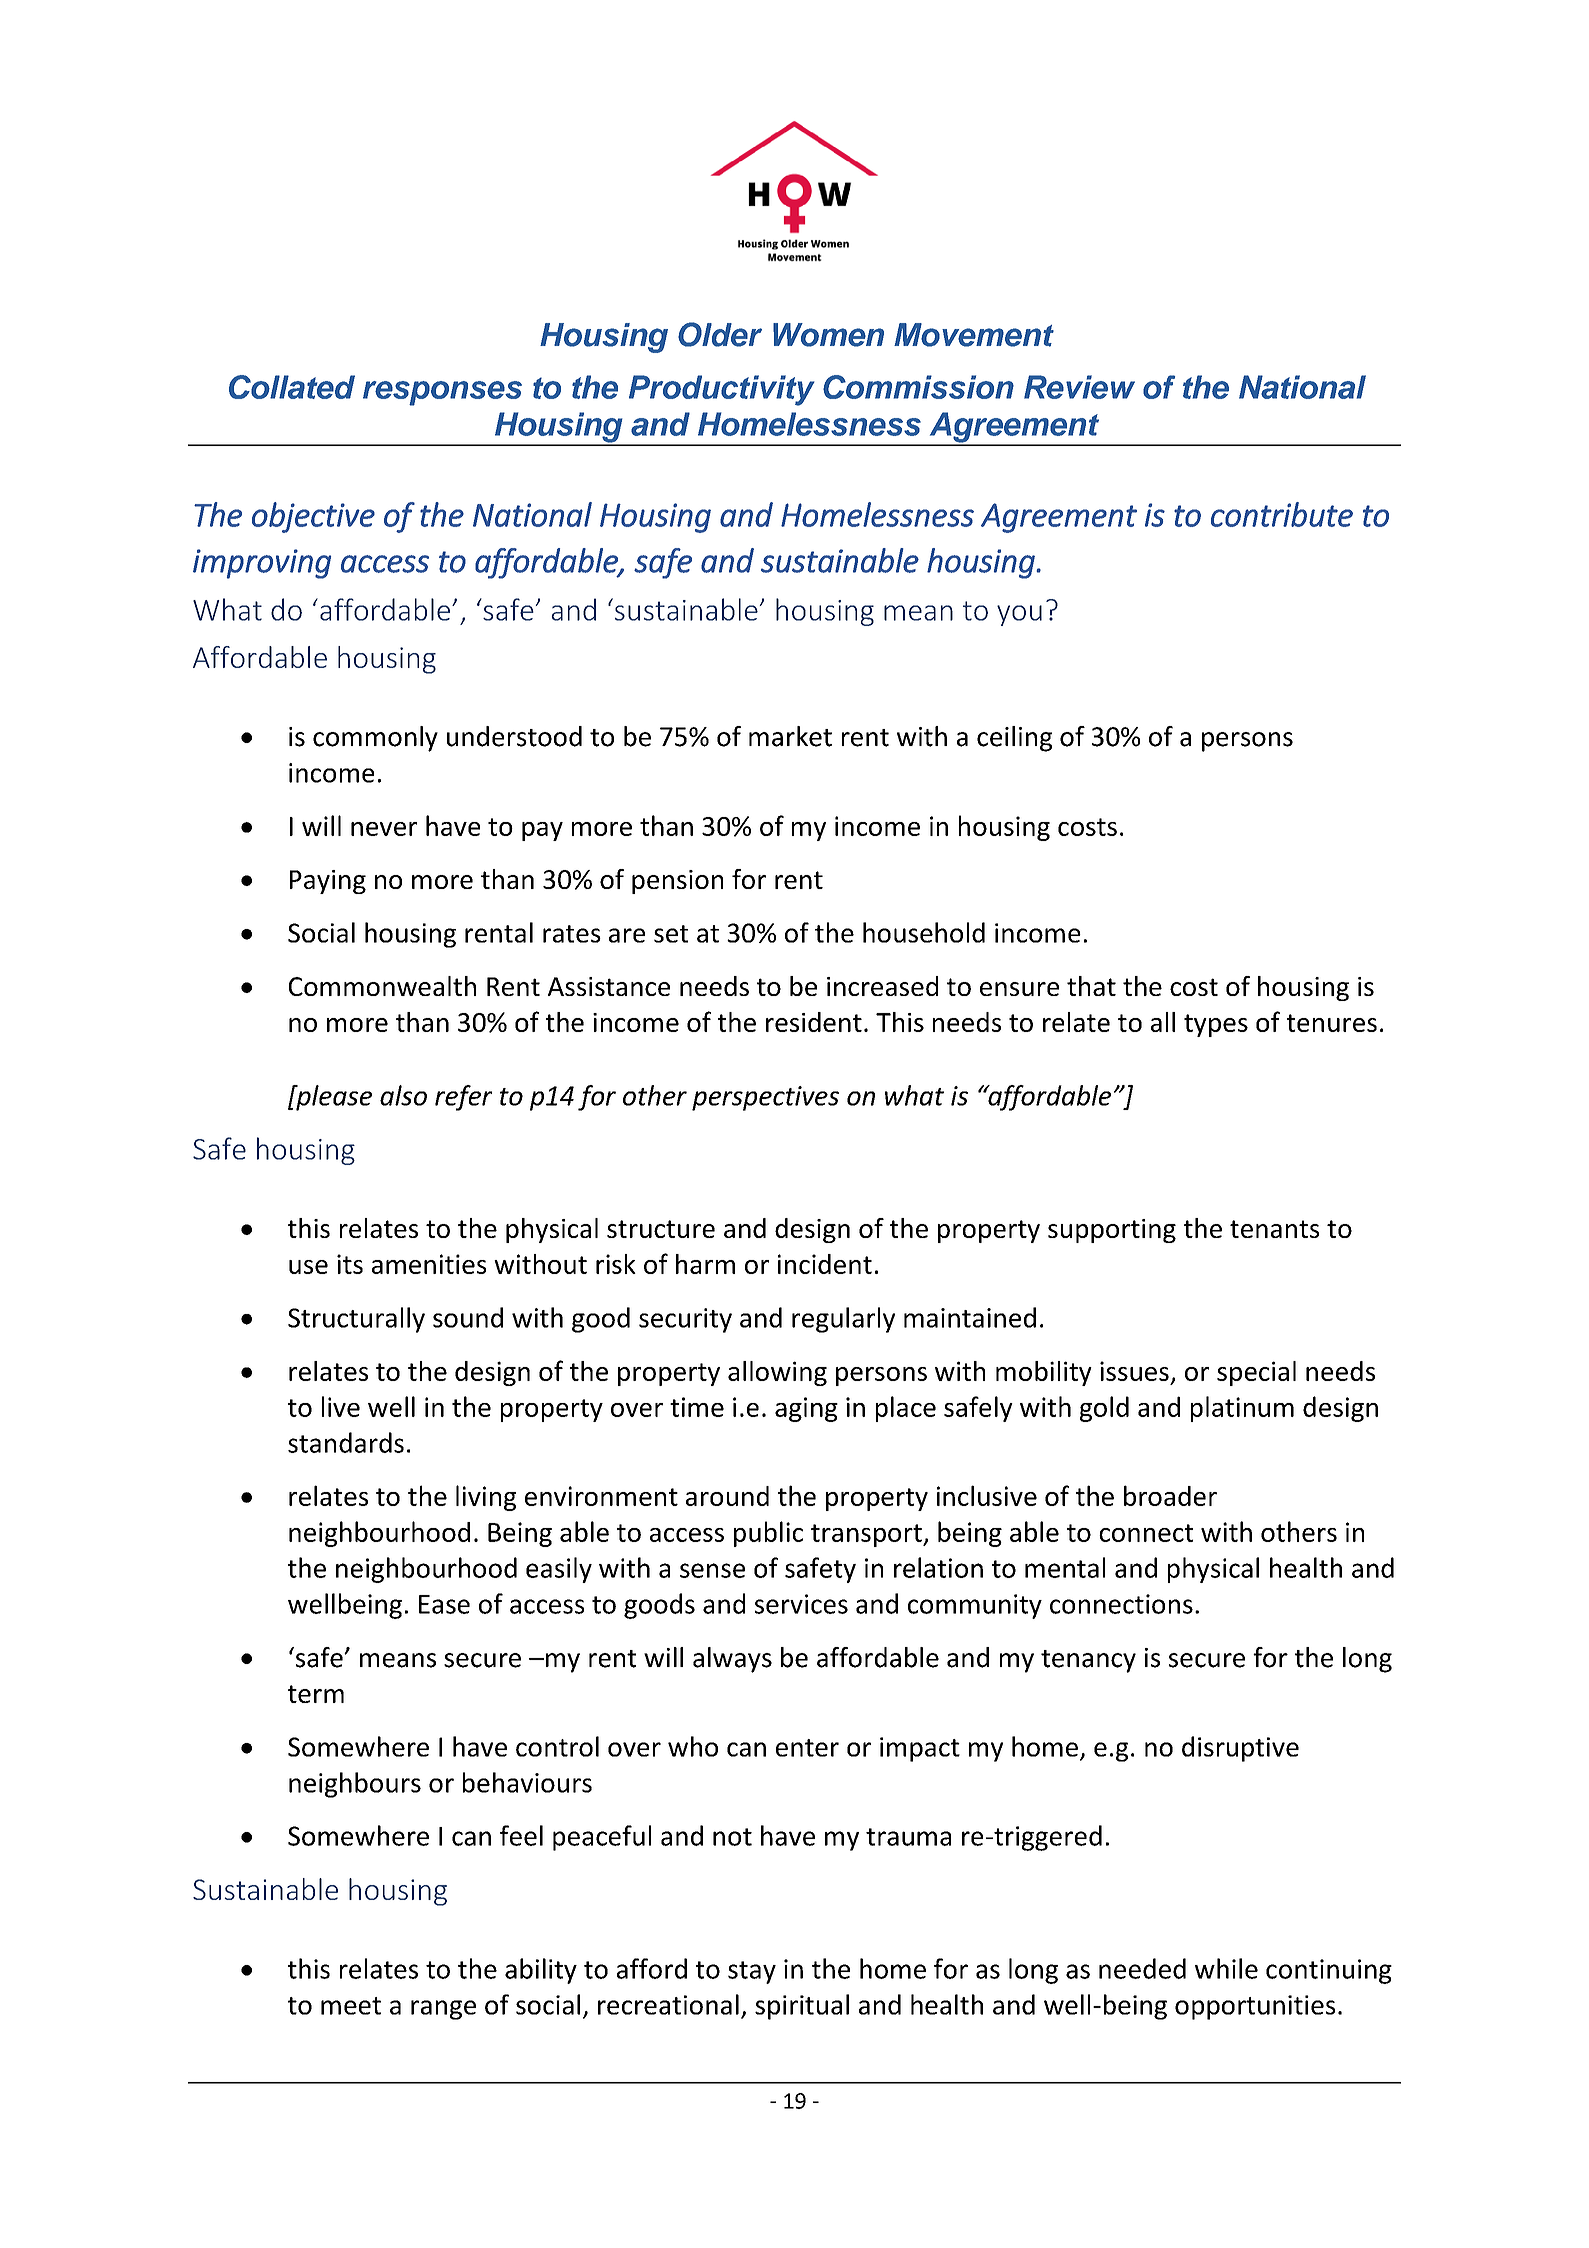  I want to click on Review, so click(1079, 387).
